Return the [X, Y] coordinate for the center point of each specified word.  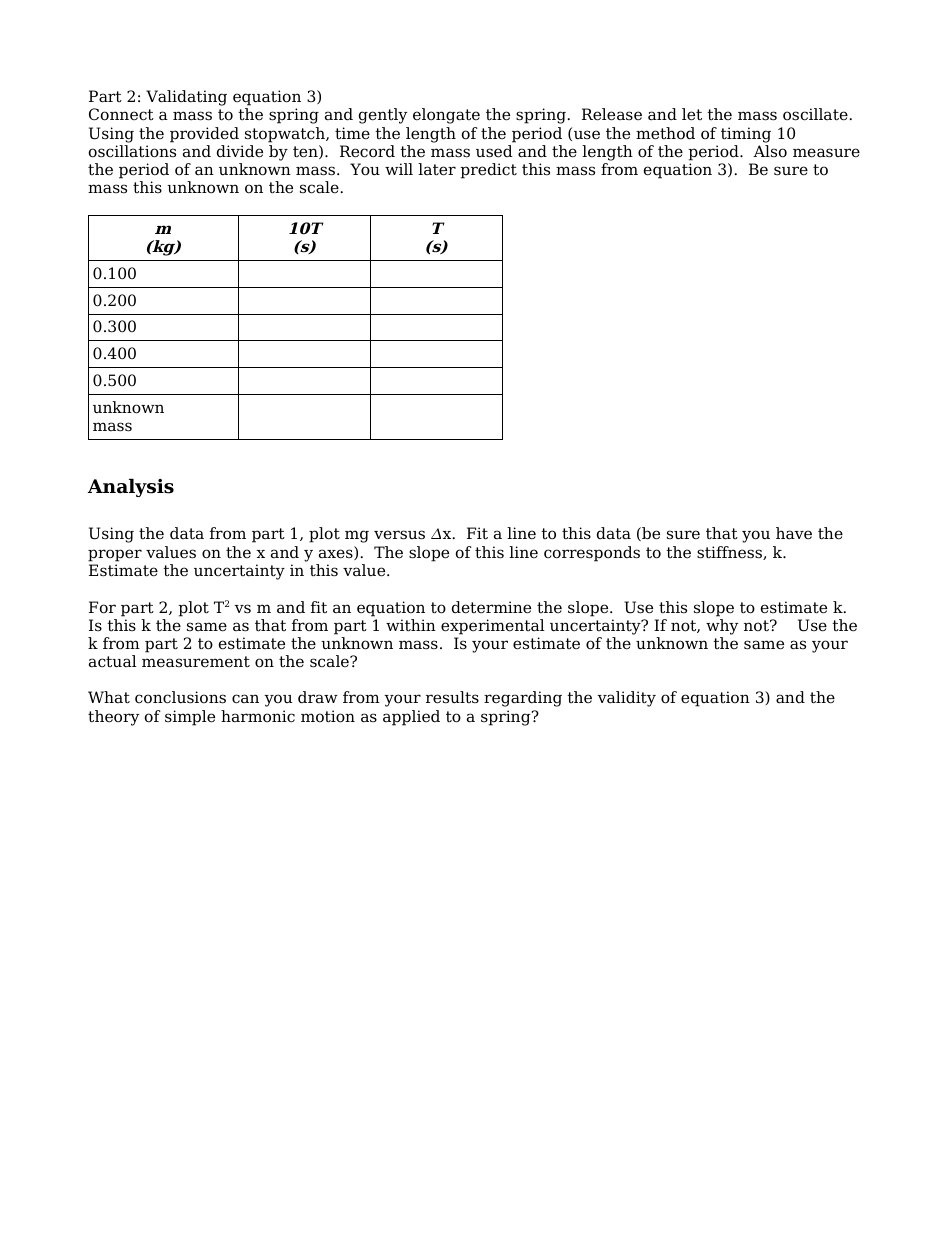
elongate [446, 116]
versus [399, 535]
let [692, 114]
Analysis [131, 487]
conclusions [180, 697]
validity [626, 699]
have [794, 533]
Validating [186, 98]
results [452, 697]
